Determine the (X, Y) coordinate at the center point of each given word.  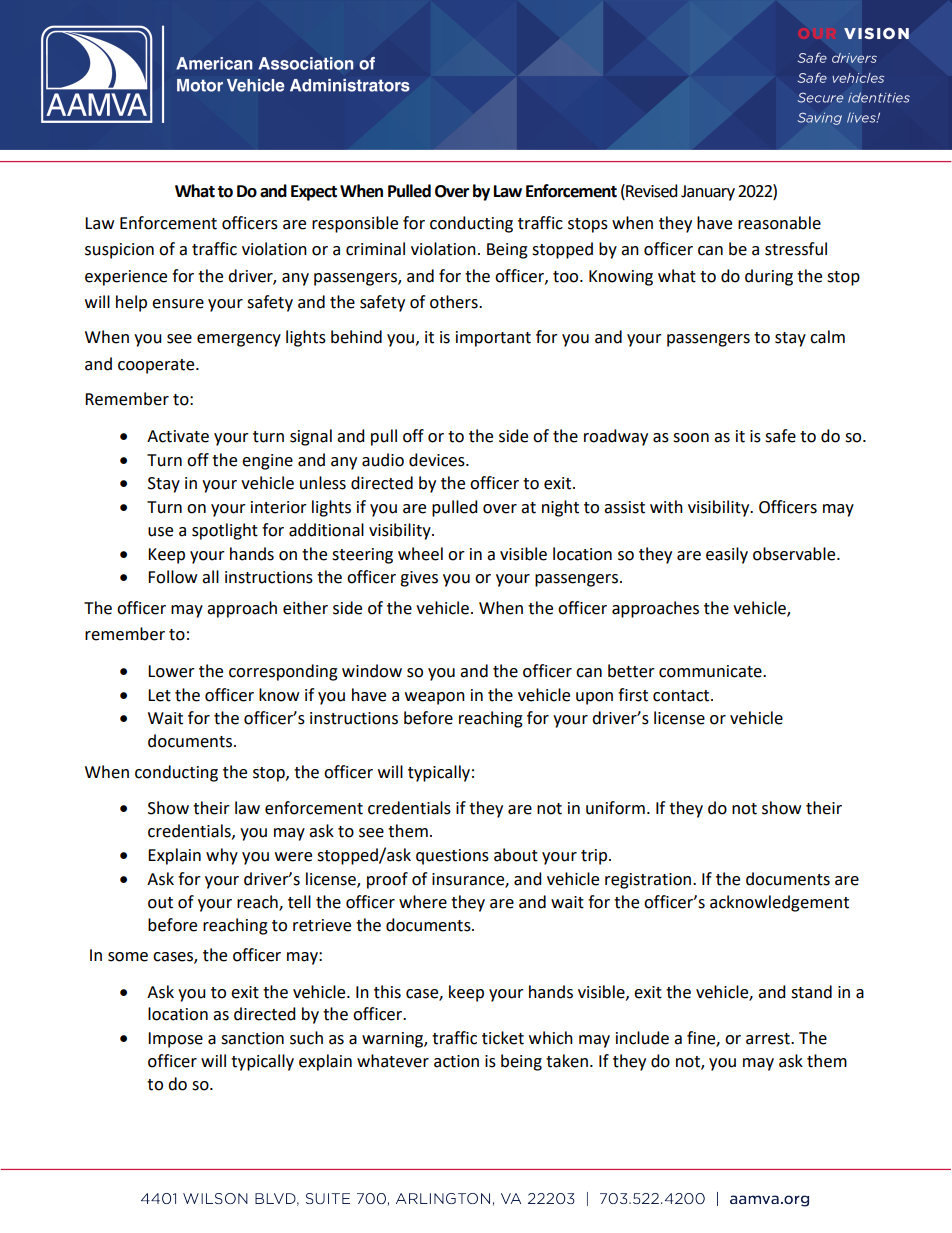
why (222, 856)
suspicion (119, 251)
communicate (711, 671)
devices (438, 460)
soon (691, 438)
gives (419, 579)
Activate (178, 436)
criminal (375, 249)
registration (648, 881)
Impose (175, 1040)
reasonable (779, 223)
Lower (171, 671)
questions (452, 857)
